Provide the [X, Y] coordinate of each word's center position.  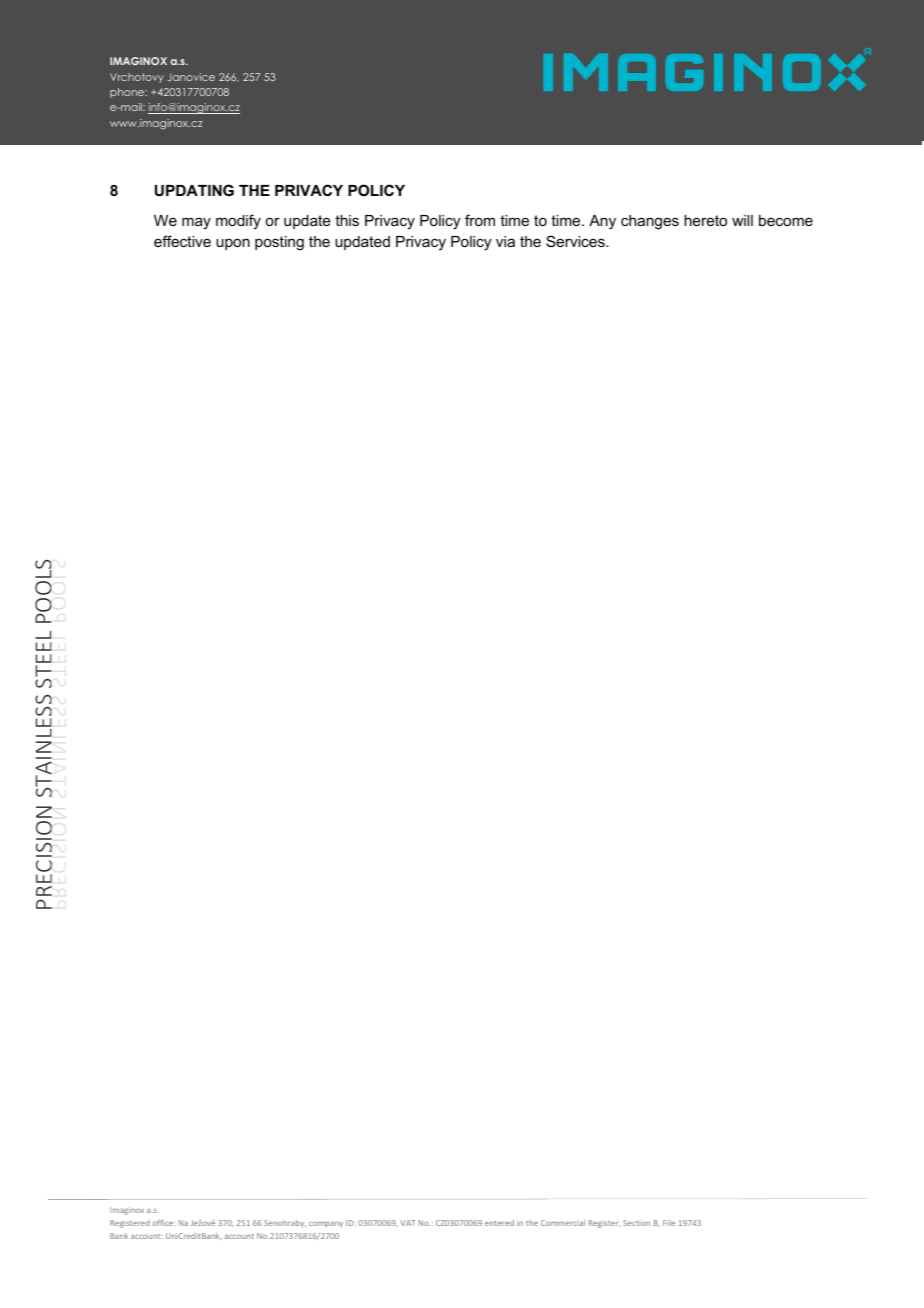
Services [576, 241]
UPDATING [194, 190]
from [480, 220]
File [669, 1223]
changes [650, 222]
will [742, 220]
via [505, 241]
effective [182, 241]
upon [233, 244]
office [164, 1223]
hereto [705, 220]
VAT [407, 1223]
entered [499, 1223]
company [326, 1224]
